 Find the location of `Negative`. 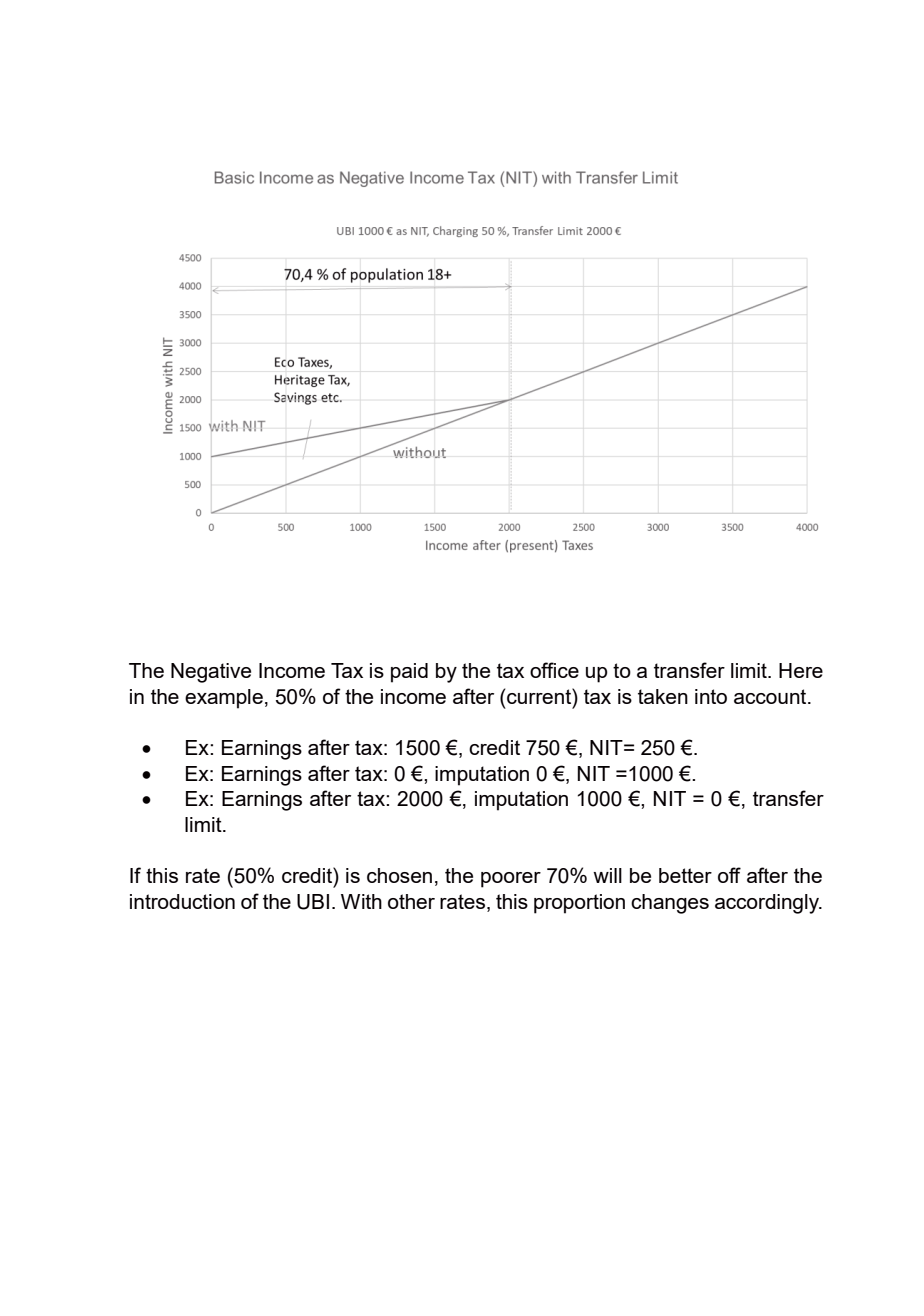

Negative is located at coordinates (211, 673).
